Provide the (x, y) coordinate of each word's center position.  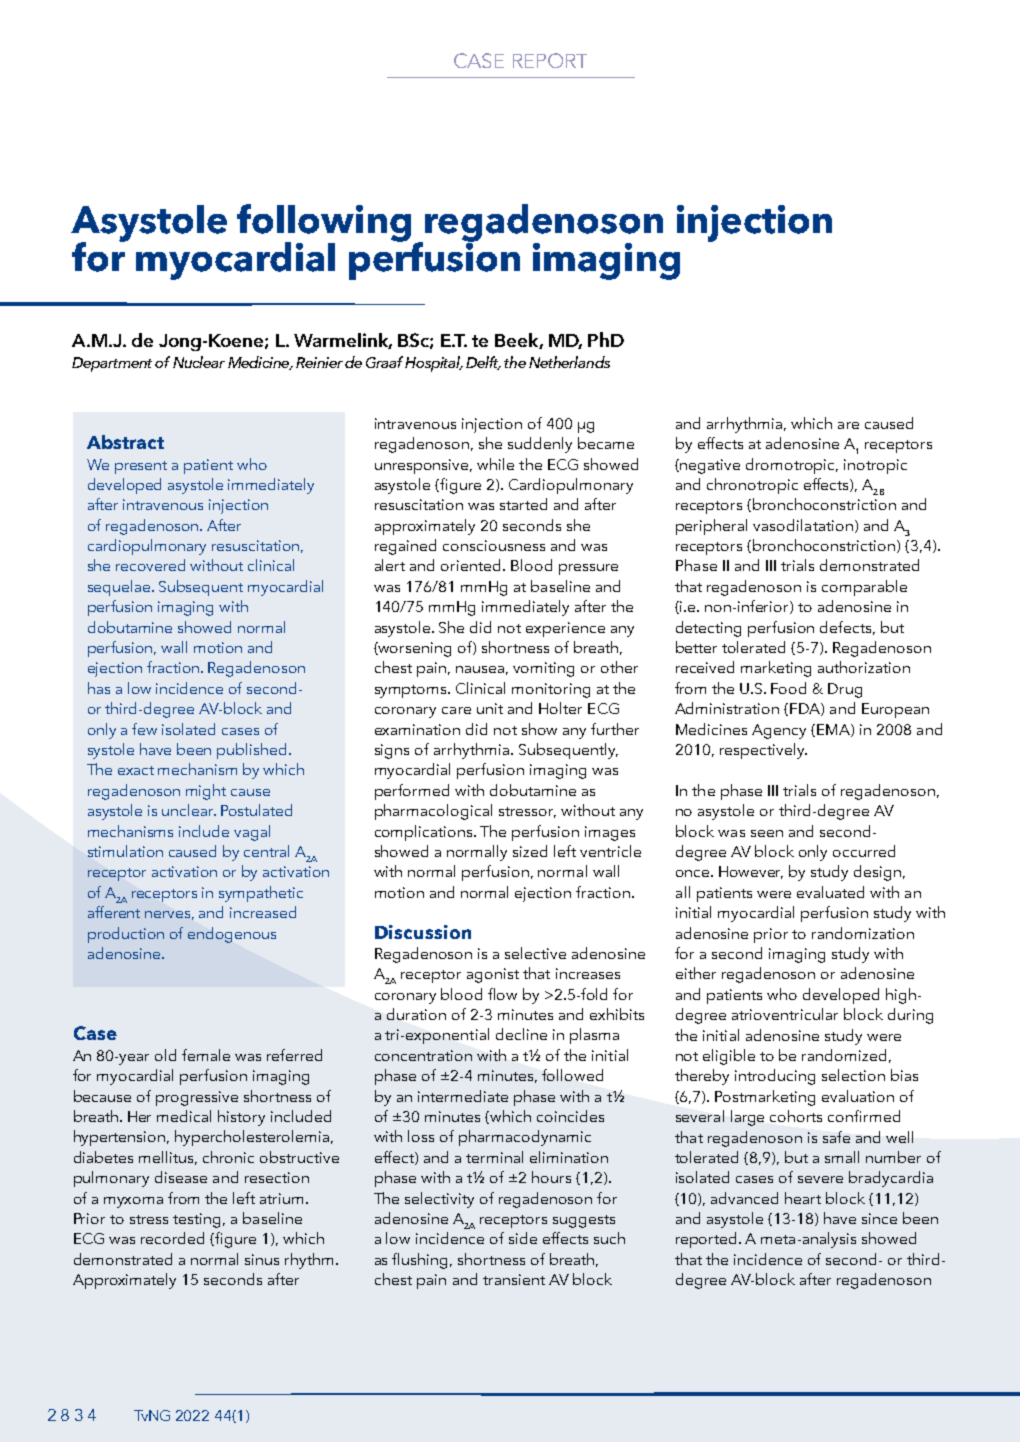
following (324, 224)
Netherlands (569, 362)
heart (803, 1198)
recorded (172, 1238)
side (523, 1238)
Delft (483, 363)
